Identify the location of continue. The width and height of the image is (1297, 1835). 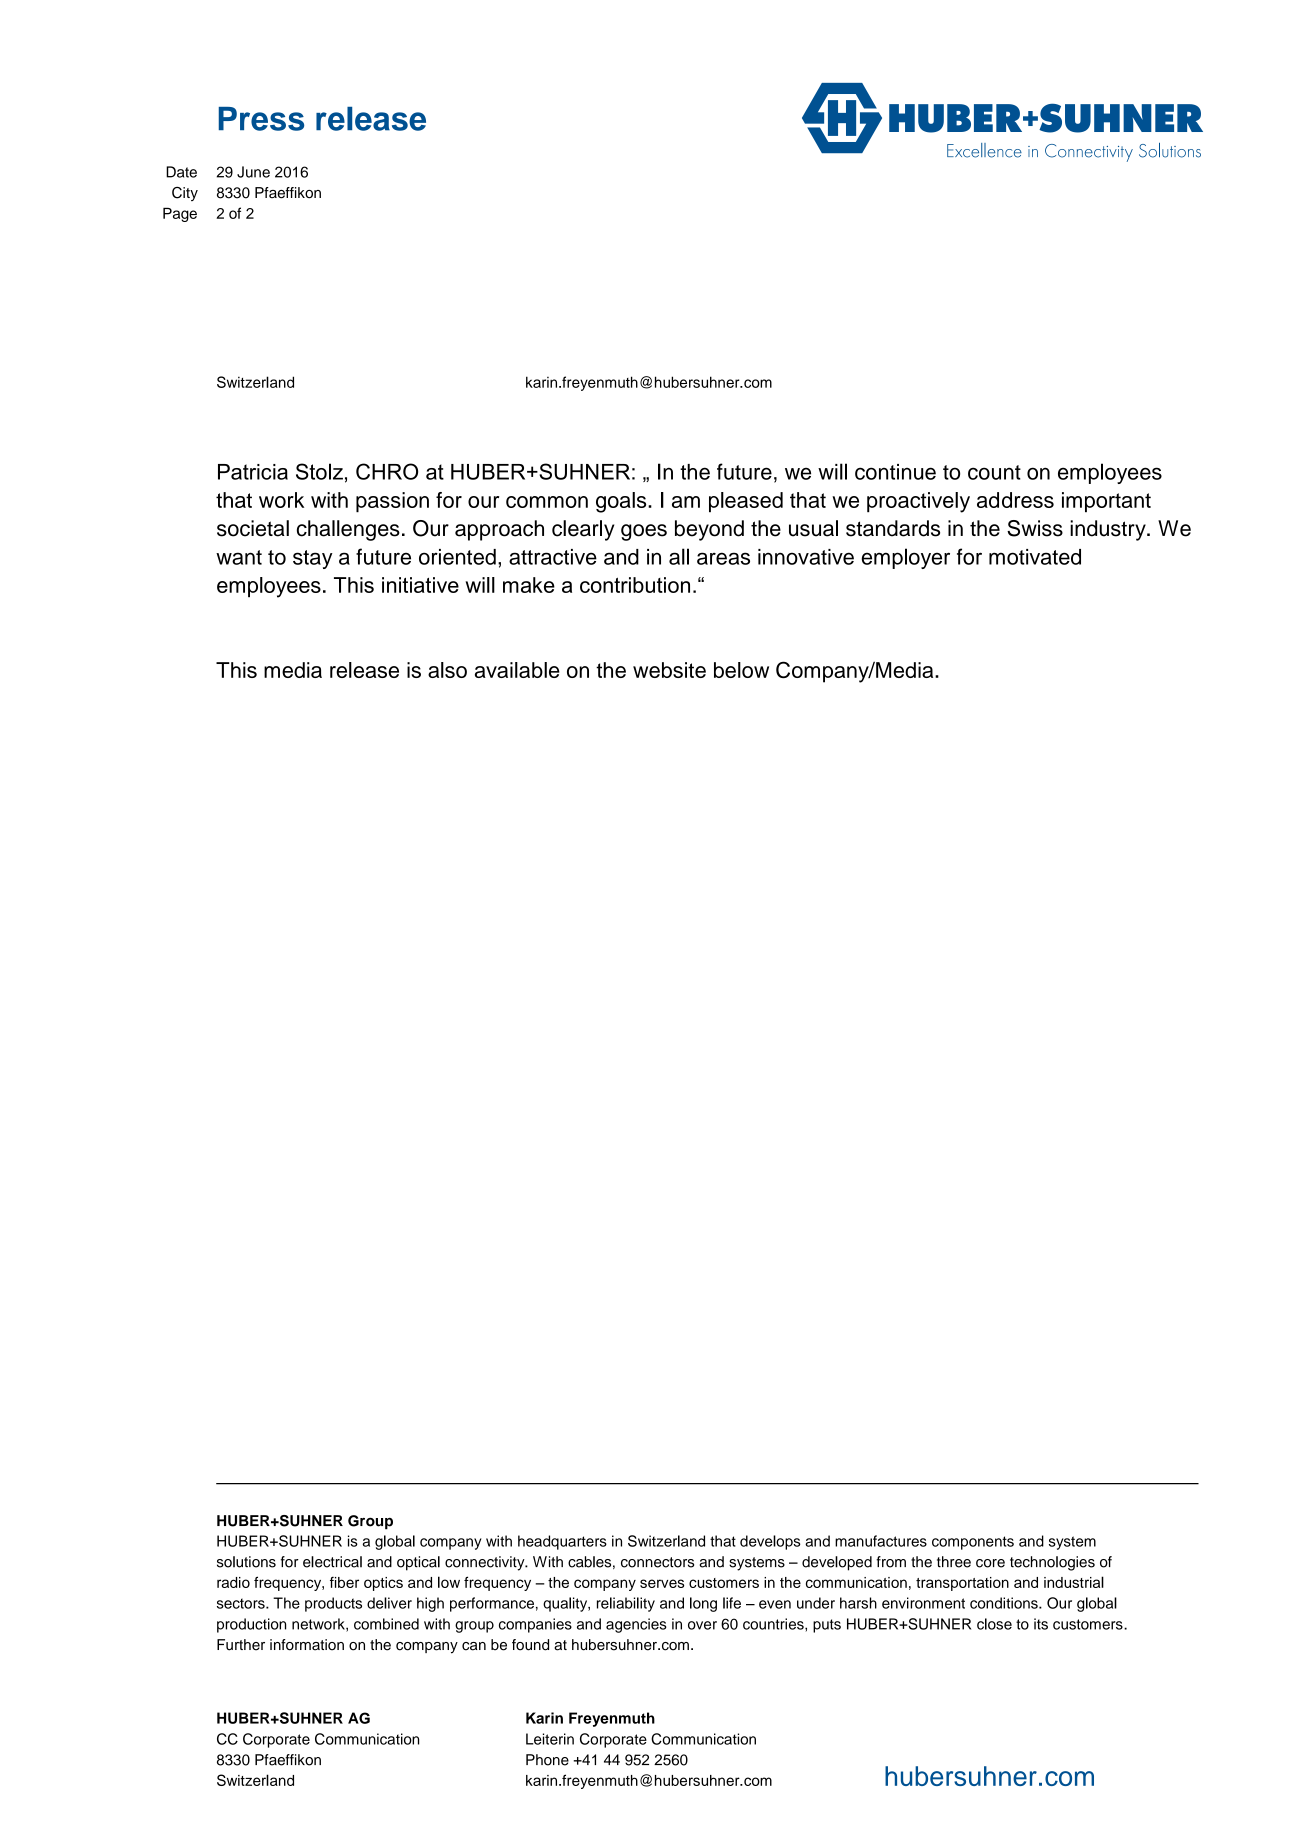
(895, 472).
